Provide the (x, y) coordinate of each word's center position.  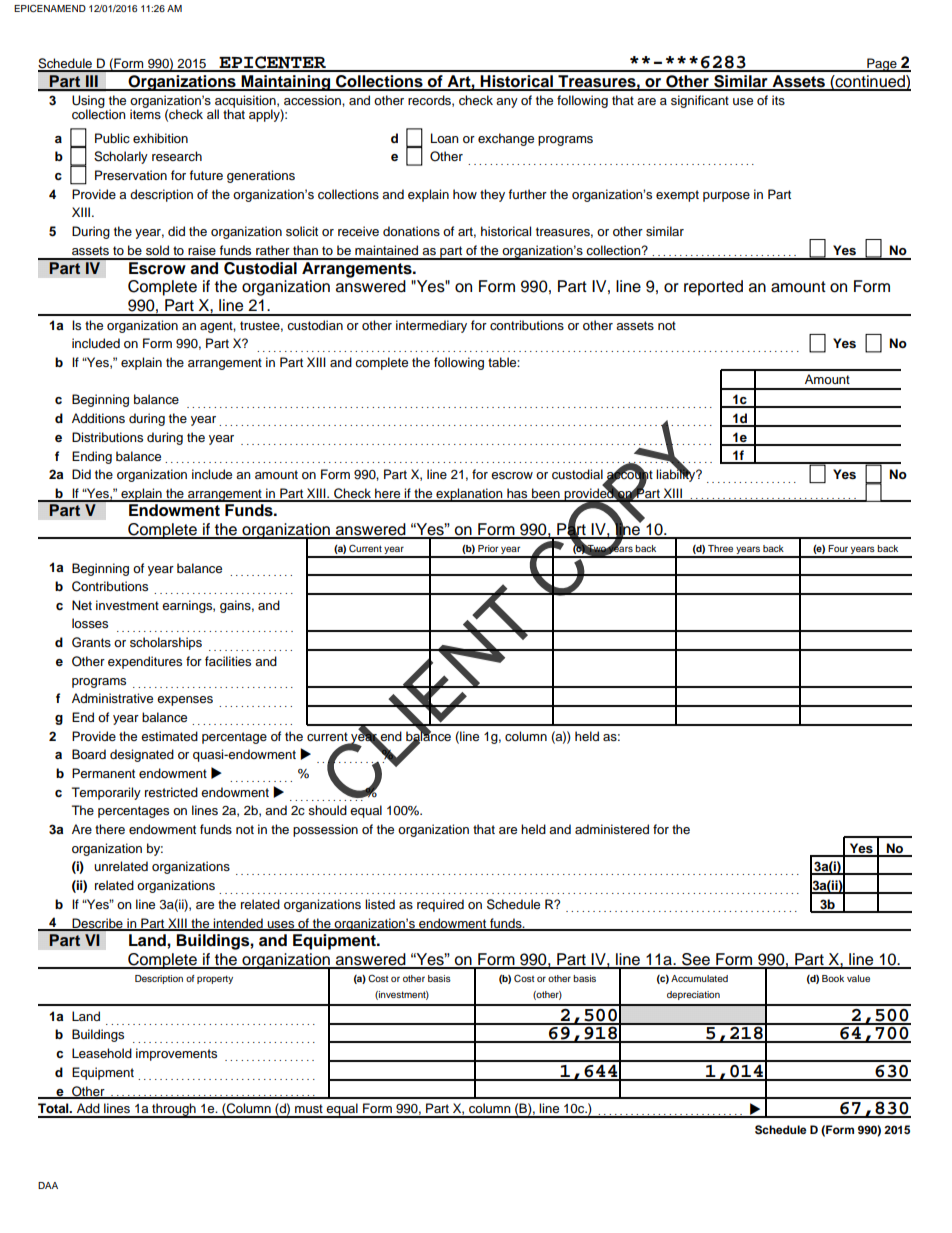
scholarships (166, 643)
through (174, 1110)
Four (838, 548)
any (507, 103)
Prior (488, 548)
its (778, 100)
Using (89, 103)
